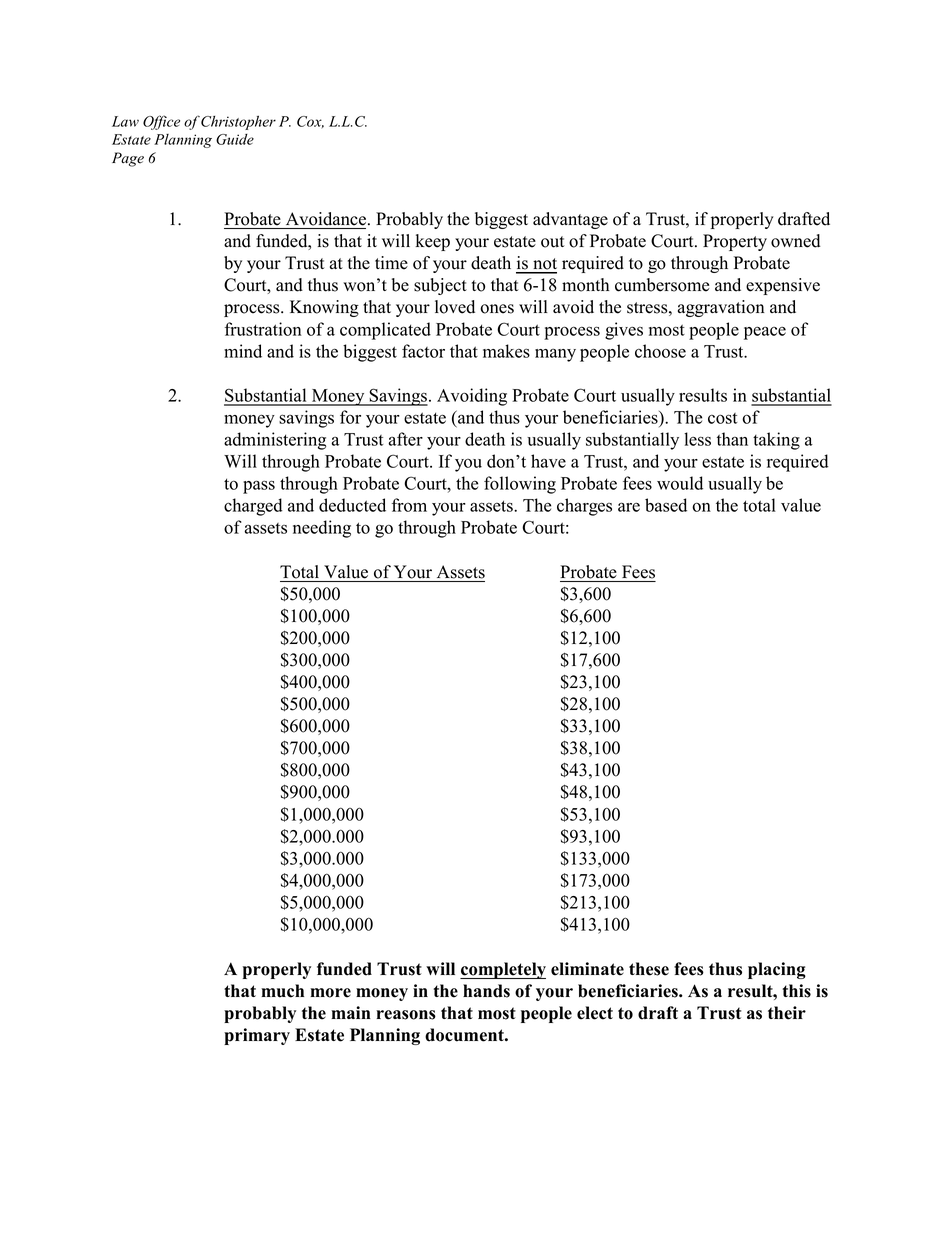 Image resolution: width=952 pixels, height=1233 pixels. What do you see at coordinates (409, 505) in the screenshot?
I see `from` at bounding box center [409, 505].
